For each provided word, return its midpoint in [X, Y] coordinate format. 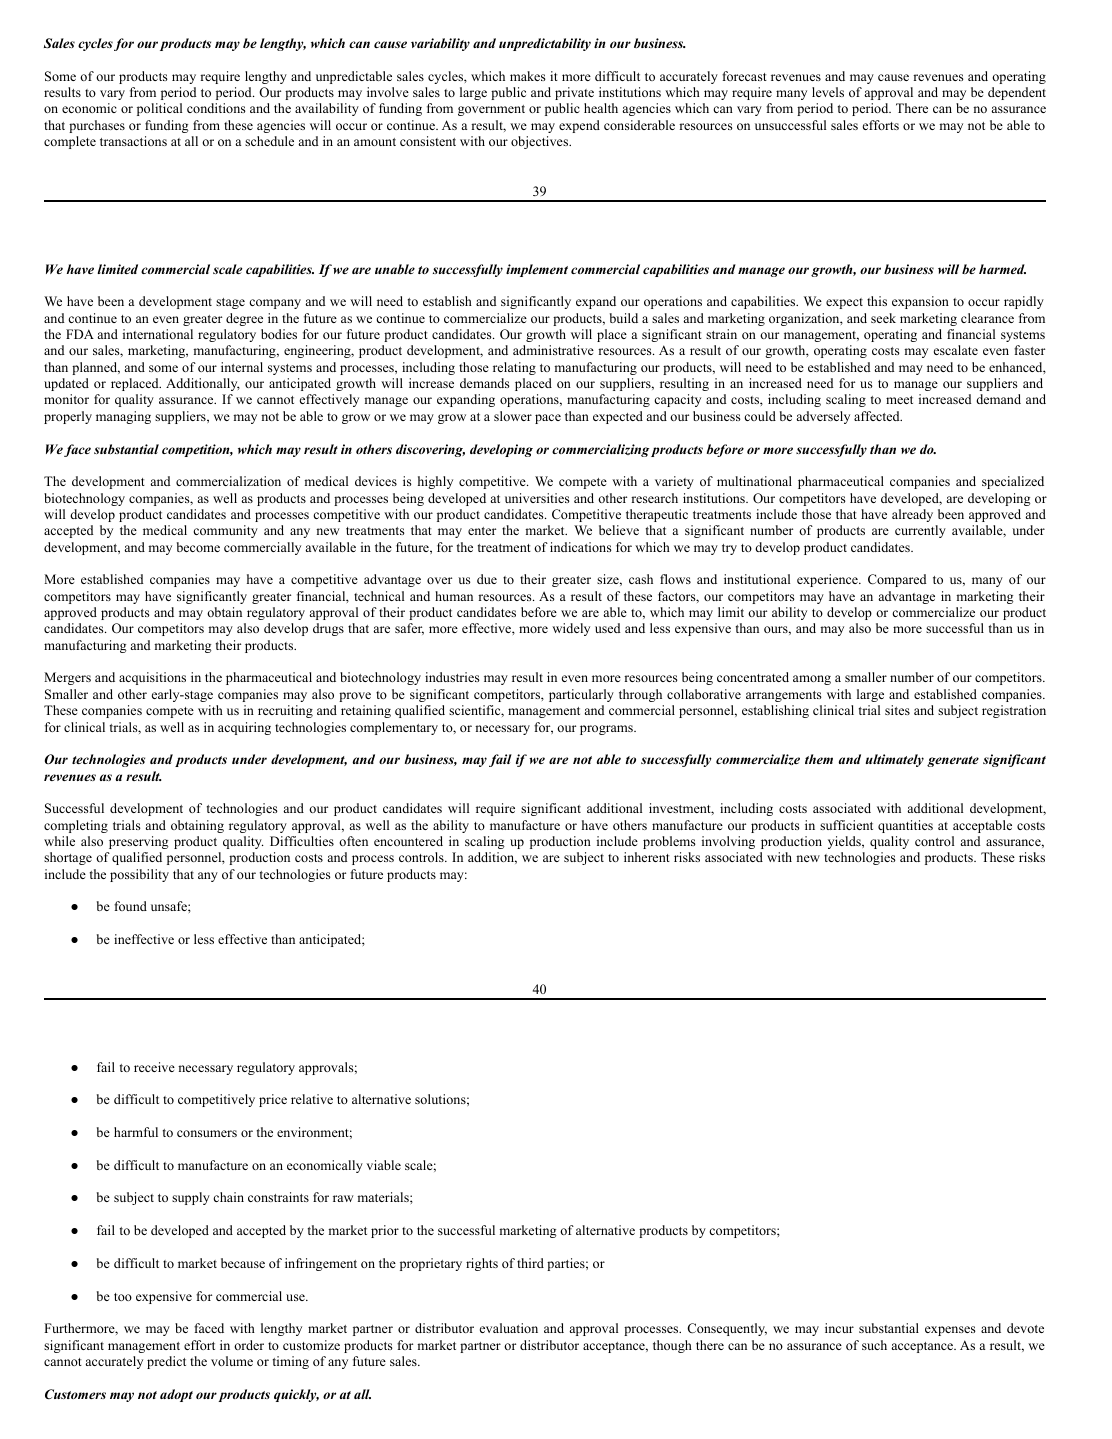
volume [232, 1361]
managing [123, 417]
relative [312, 1099]
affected [878, 416]
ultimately [895, 760]
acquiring [244, 728]
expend [579, 126]
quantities [905, 826]
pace [548, 419]
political [159, 109]
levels [828, 92]
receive [154, 1067]
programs [607, 730]
